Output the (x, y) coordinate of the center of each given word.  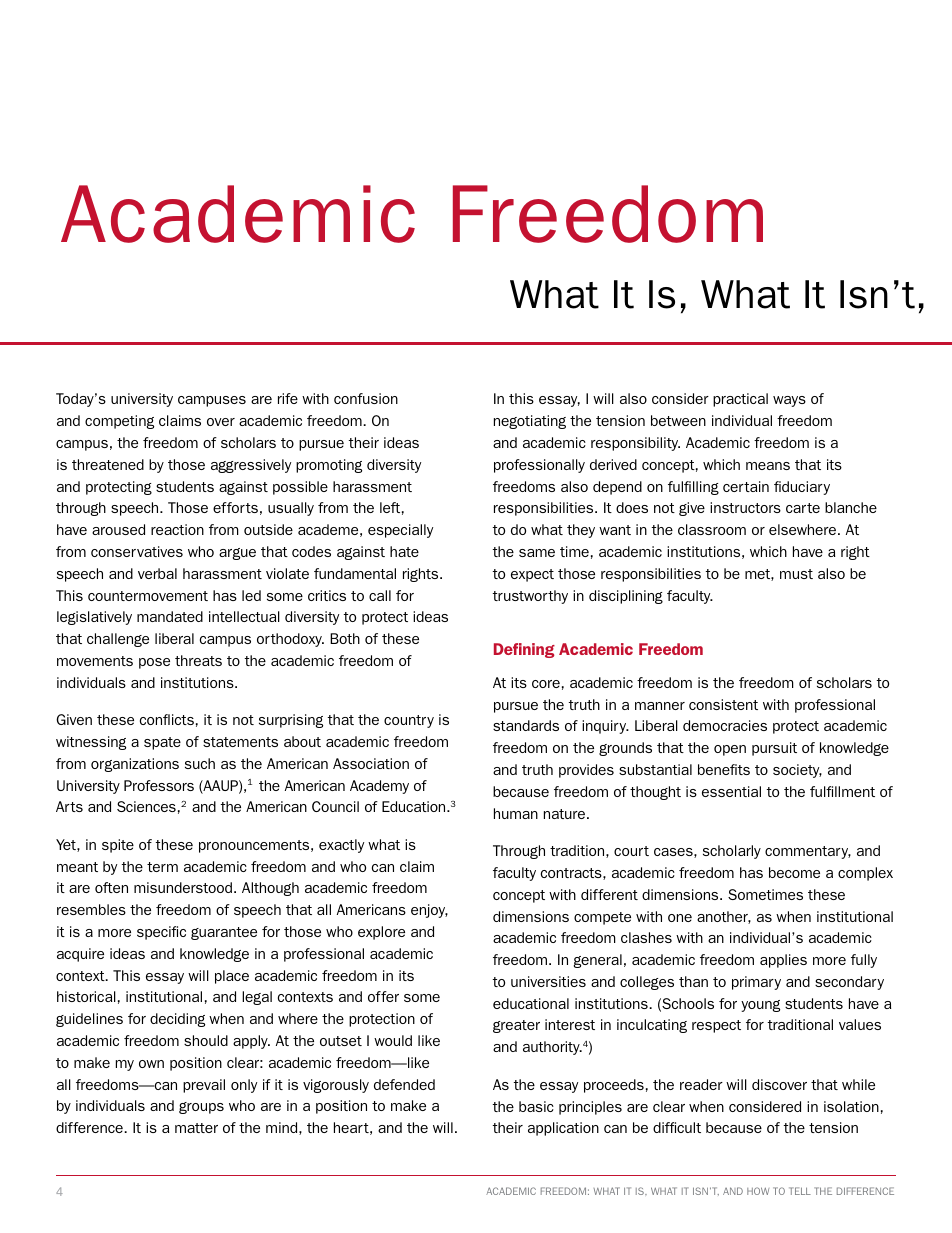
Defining (524, 650)
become (794, 872)
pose (154, 663)
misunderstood (184, 887)
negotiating (530, 422)
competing (119, 422)
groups (201, 1108)
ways (789, 401)
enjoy (429, 911)
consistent (723, 704)
